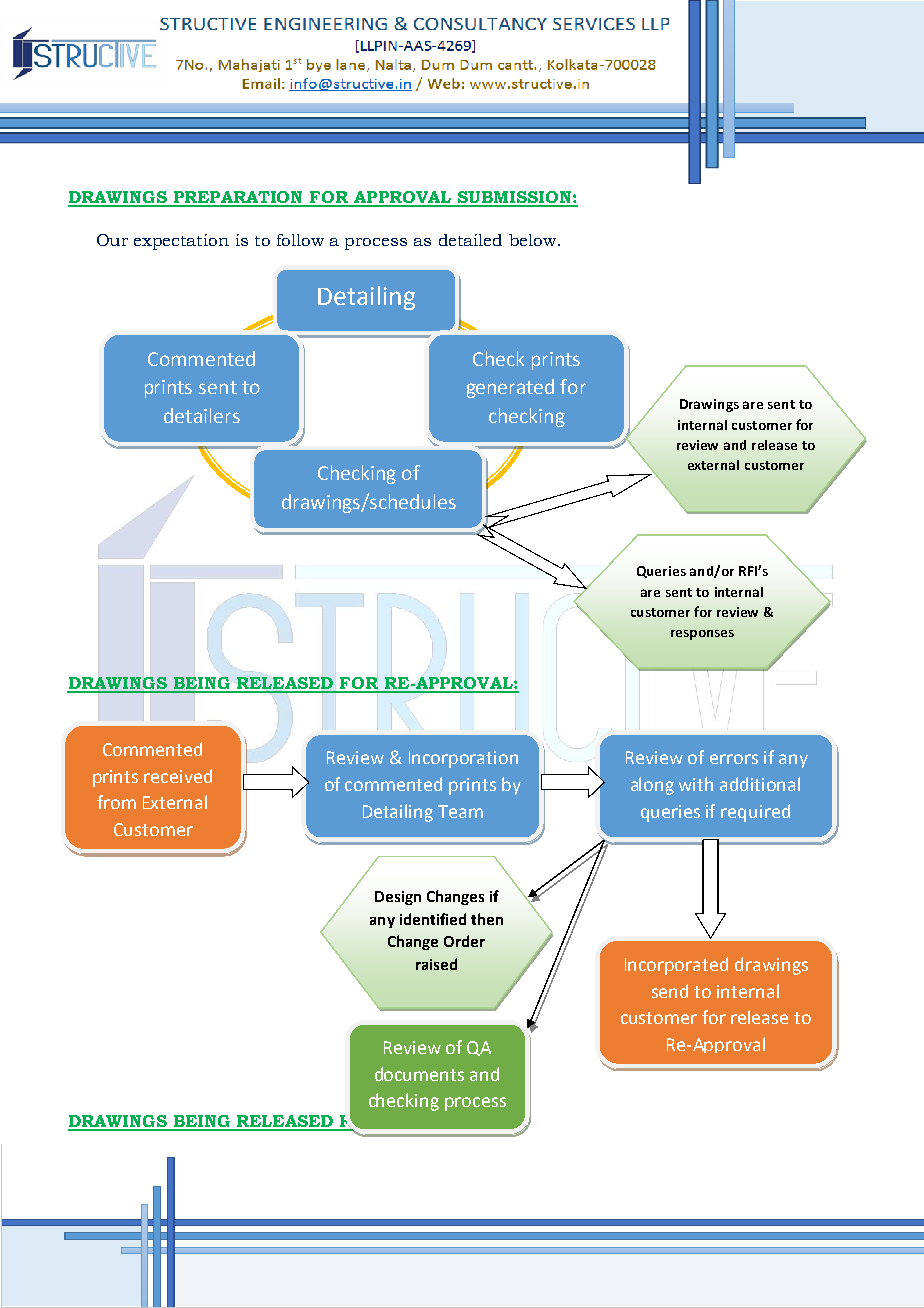 The image size is (924, 1308). Describe the element at coordinates (202, 415) in the screenshot. I see `detailers` at that location.
